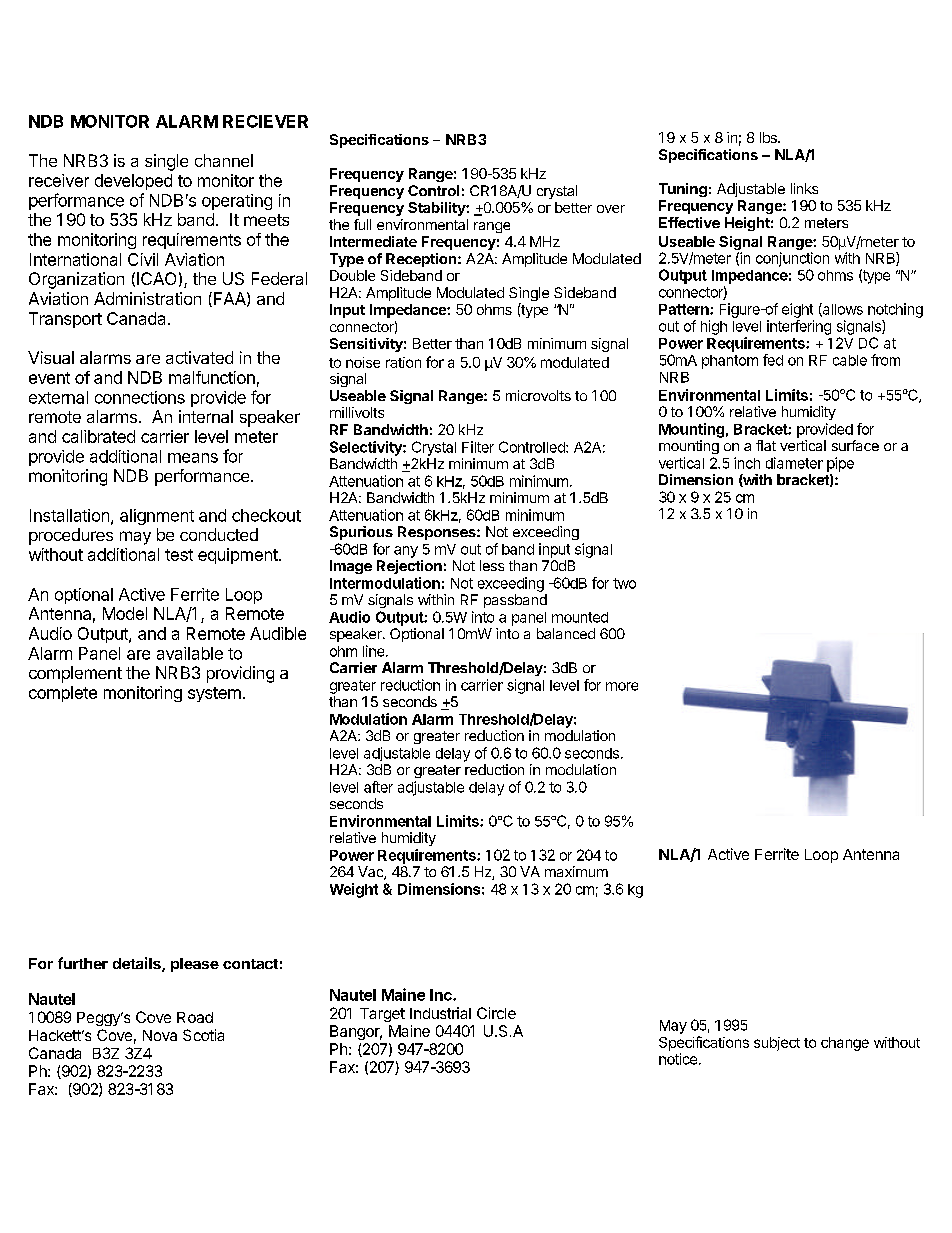 Image resolution: width=952 pixels, height=1233 pixels. Describe the element at coordinates (769, 137) in the screenshot. I see `lbs` at that location.
